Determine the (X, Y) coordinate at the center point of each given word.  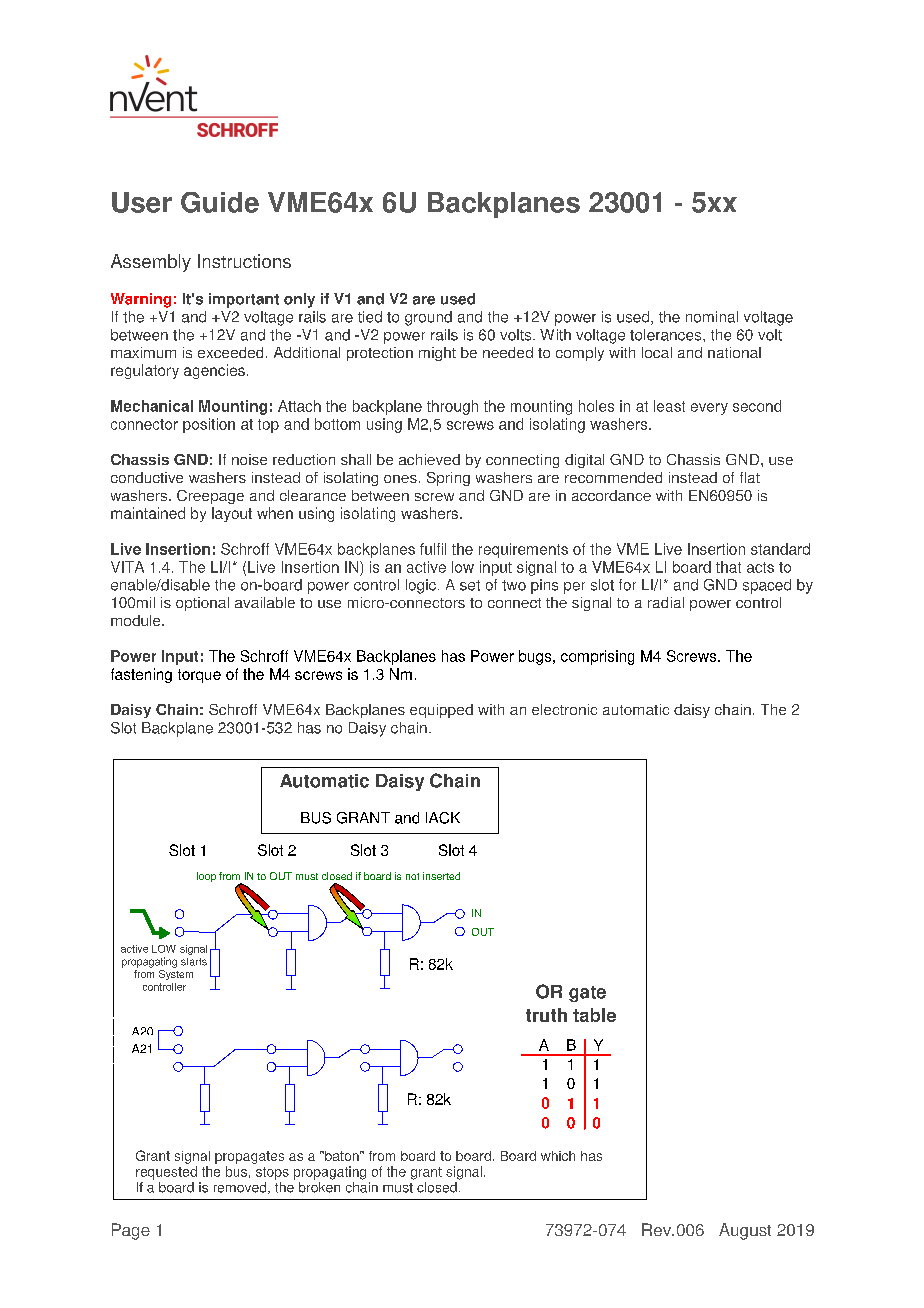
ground (428, 318)
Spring (448, 479)
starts (194, 962)
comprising (597, 657)
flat (750, 477)
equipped (441, 711)
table (594, 1015)
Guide (220, 202)
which (558, 1156)
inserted (441, 876)
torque (199, 676)
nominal (712, 317)
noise (249, 459)
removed (241, 1188)
